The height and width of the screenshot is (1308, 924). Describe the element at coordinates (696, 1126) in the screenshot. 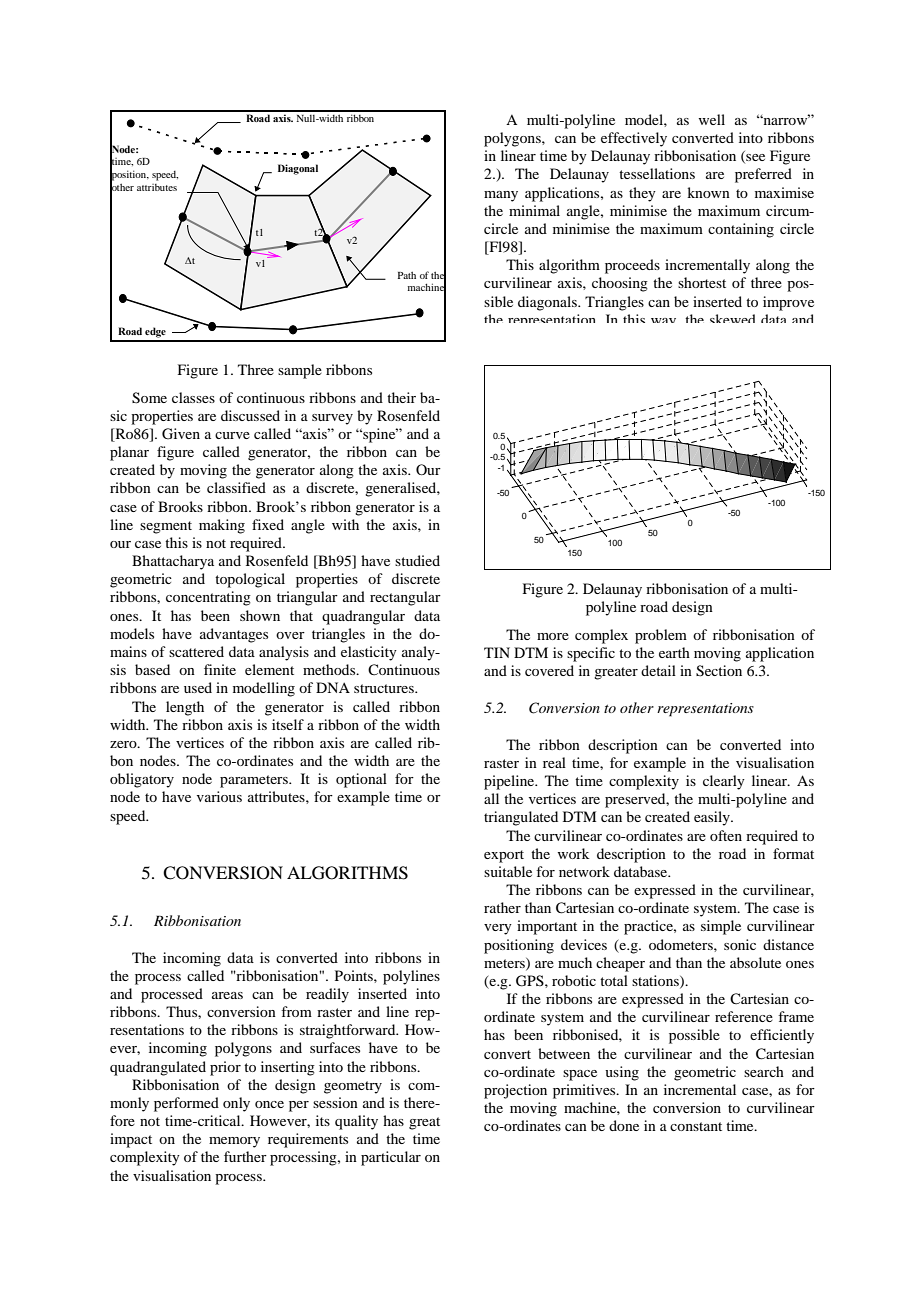

I see `constant` at that location.
